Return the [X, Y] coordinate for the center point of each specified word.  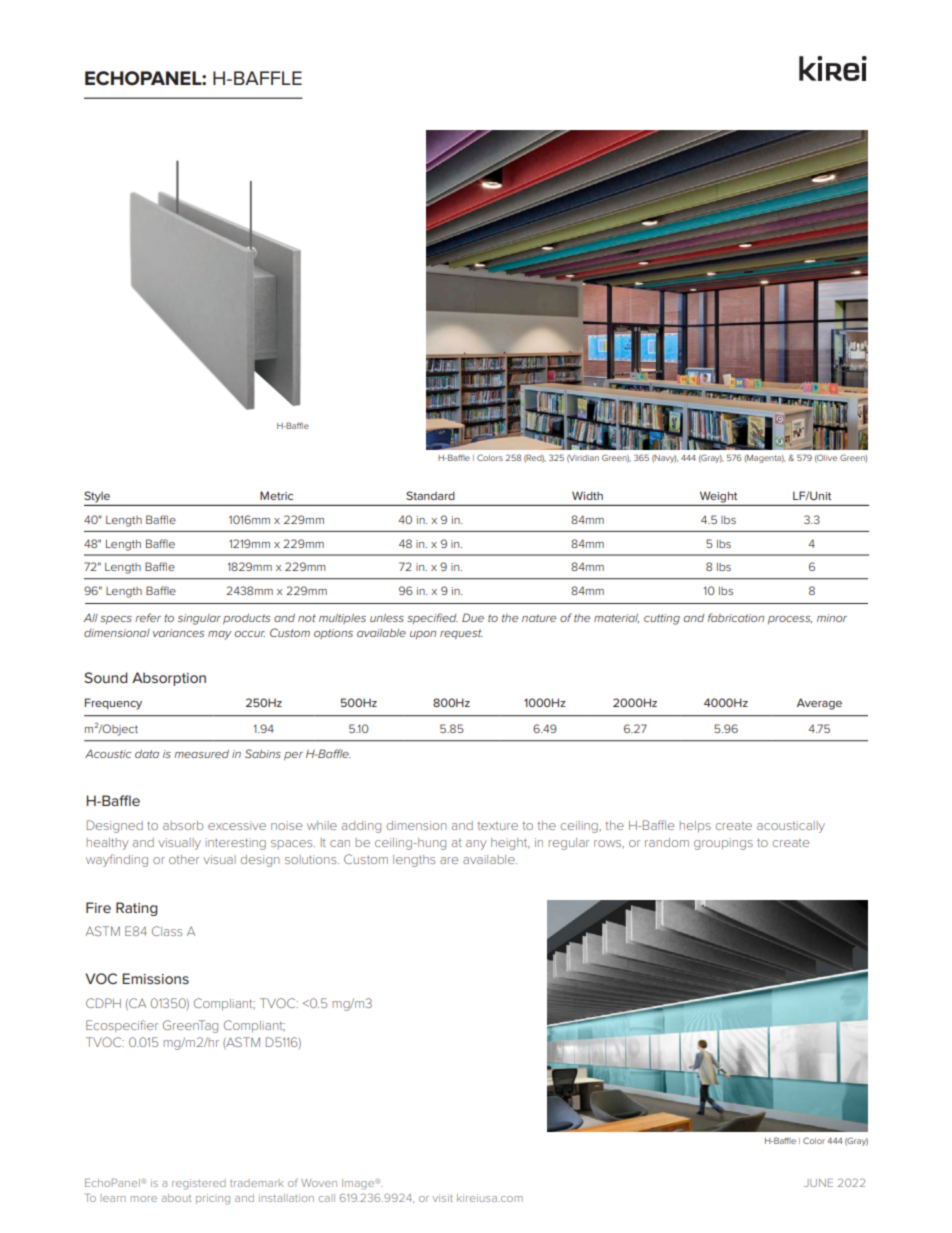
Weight [718, 497]
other [184, 859]
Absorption [169, 679]
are [449, 860]
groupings [723, 844]
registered [199, 1184]
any [476, 845]
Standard [430, 495]
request [461, 634]
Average [819, 704]
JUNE [818, 1183]
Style [97, 497]
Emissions [155, 978]
